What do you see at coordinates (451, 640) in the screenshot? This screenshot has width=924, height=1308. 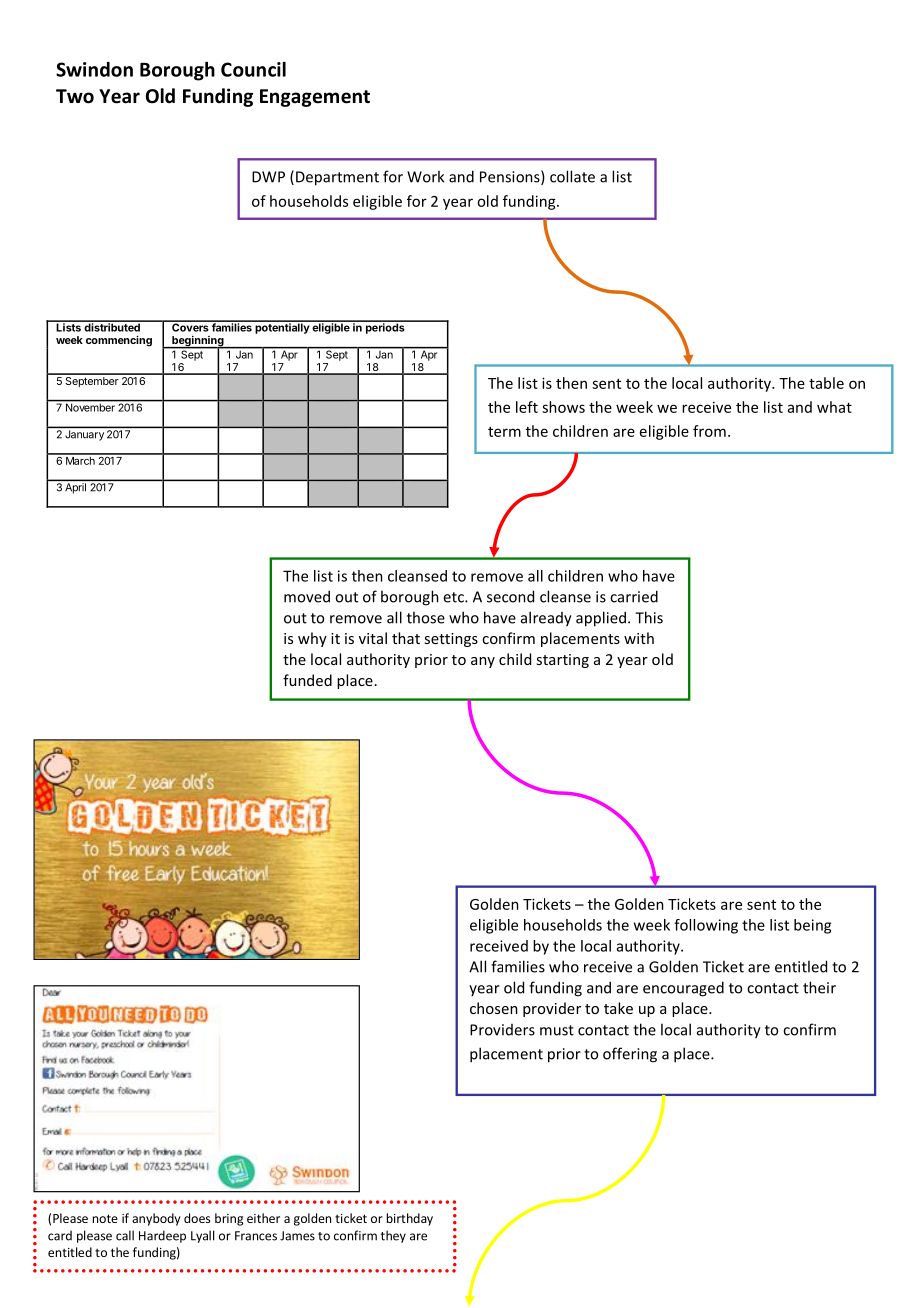 I see `settings` at bounding box center [451, 640].
